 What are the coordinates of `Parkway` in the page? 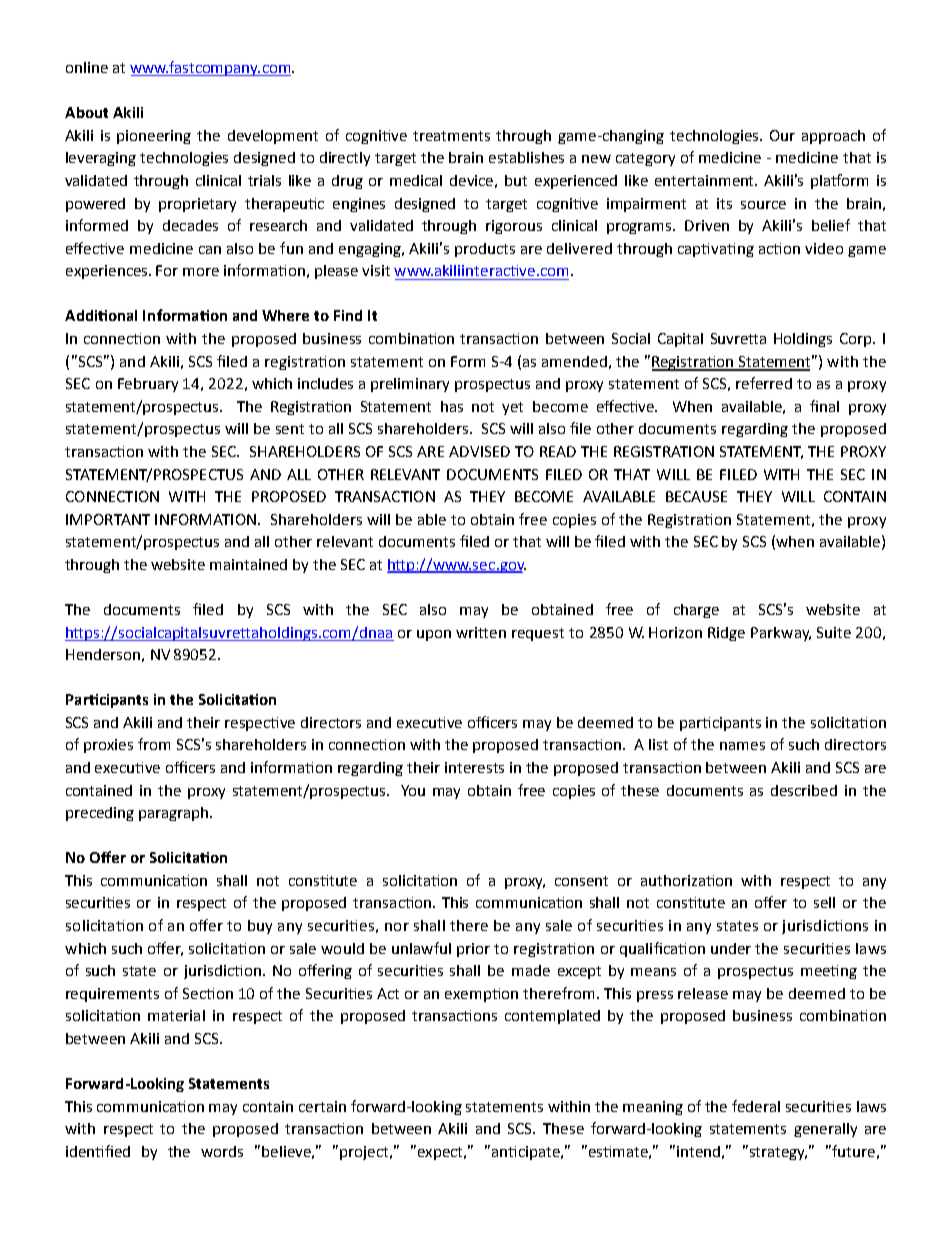 It's located at (781, 634).
